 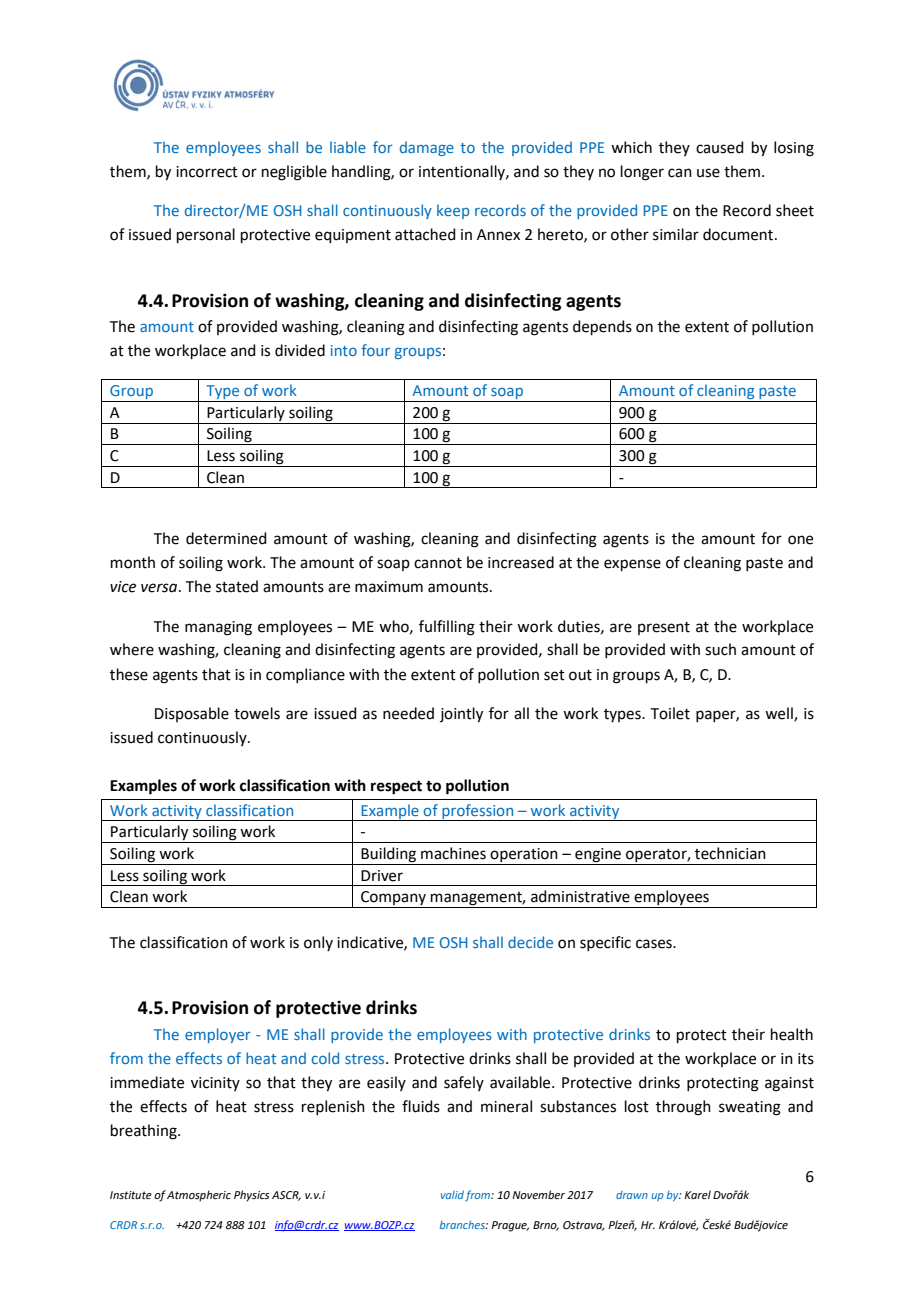 What do you see at coordinates (207, 172) in the page?
I see `incorrect` at bounding box center [207, 172].
